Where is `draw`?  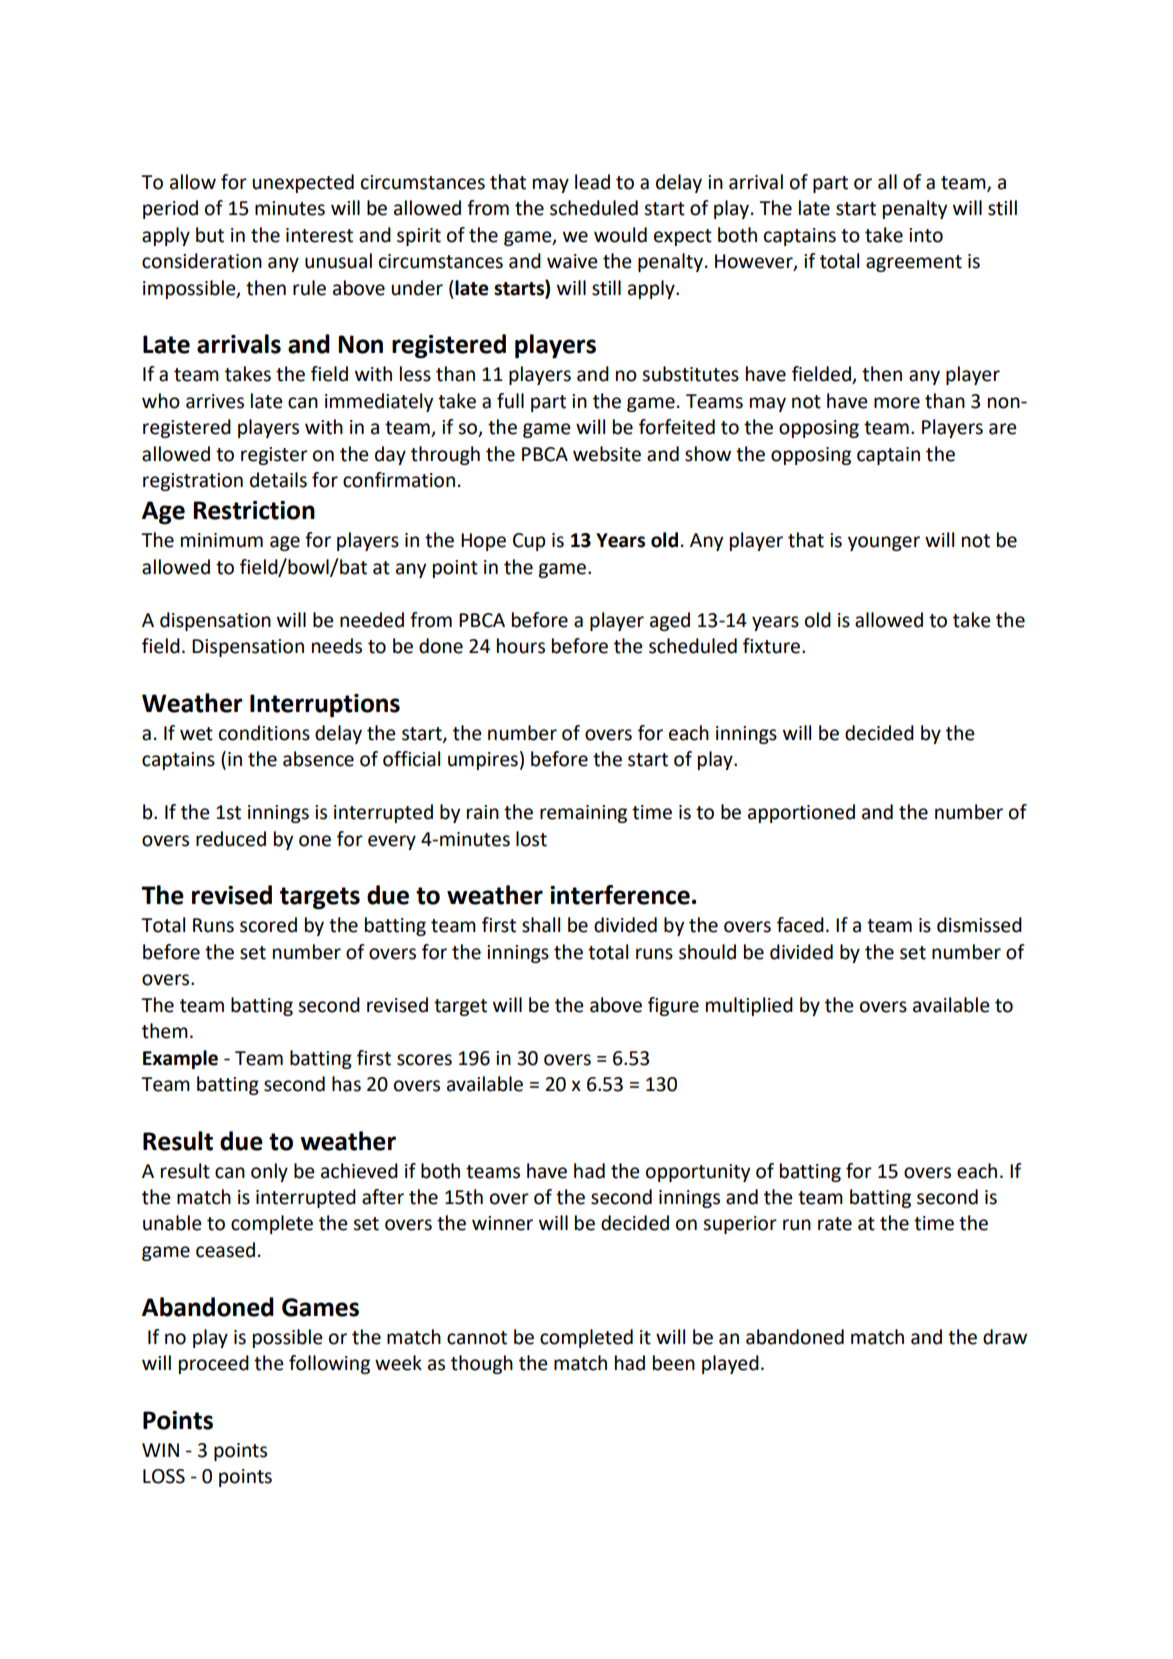
draw is located at coordinates (1005, 1337).
